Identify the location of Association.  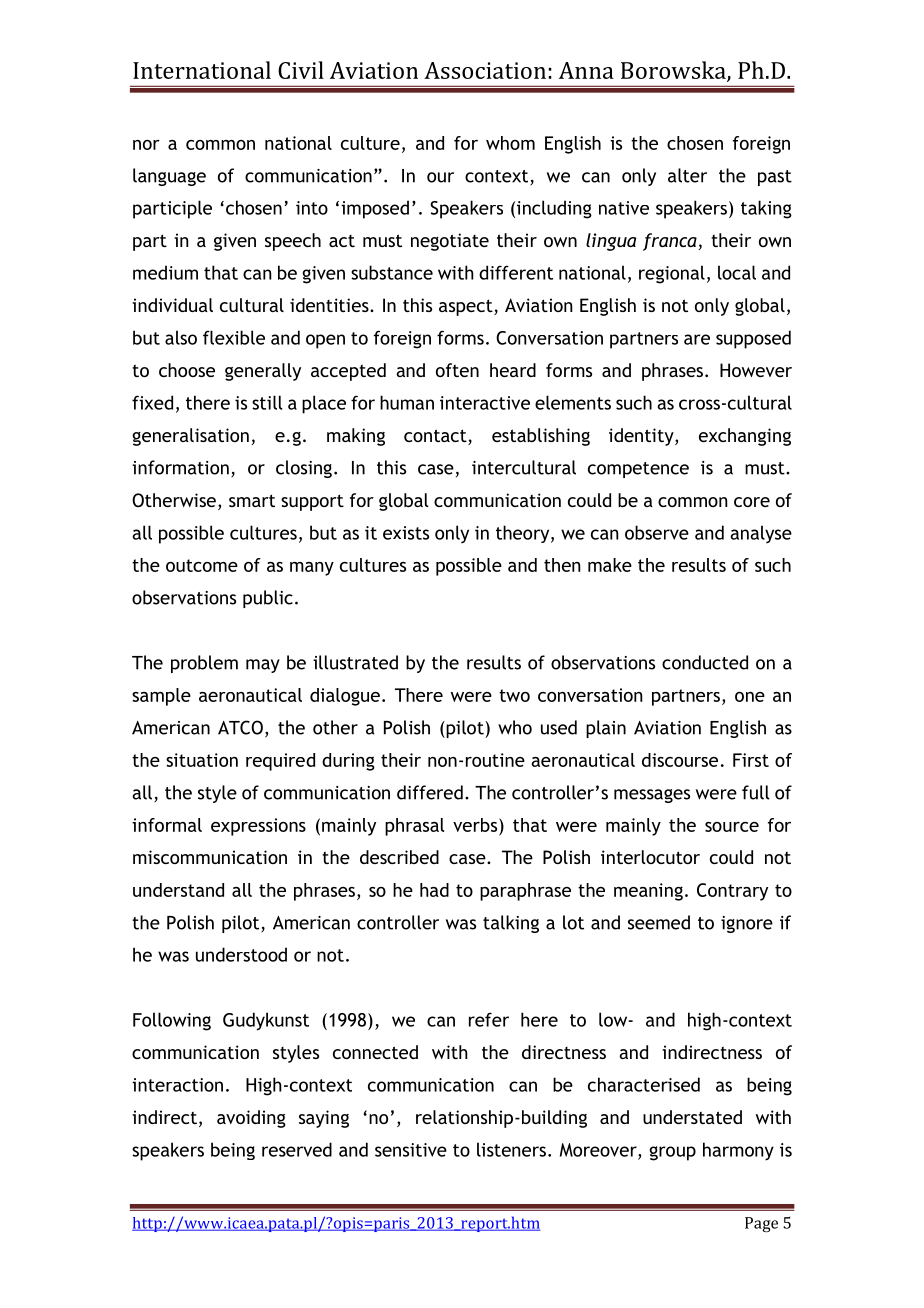
(485, 70).
